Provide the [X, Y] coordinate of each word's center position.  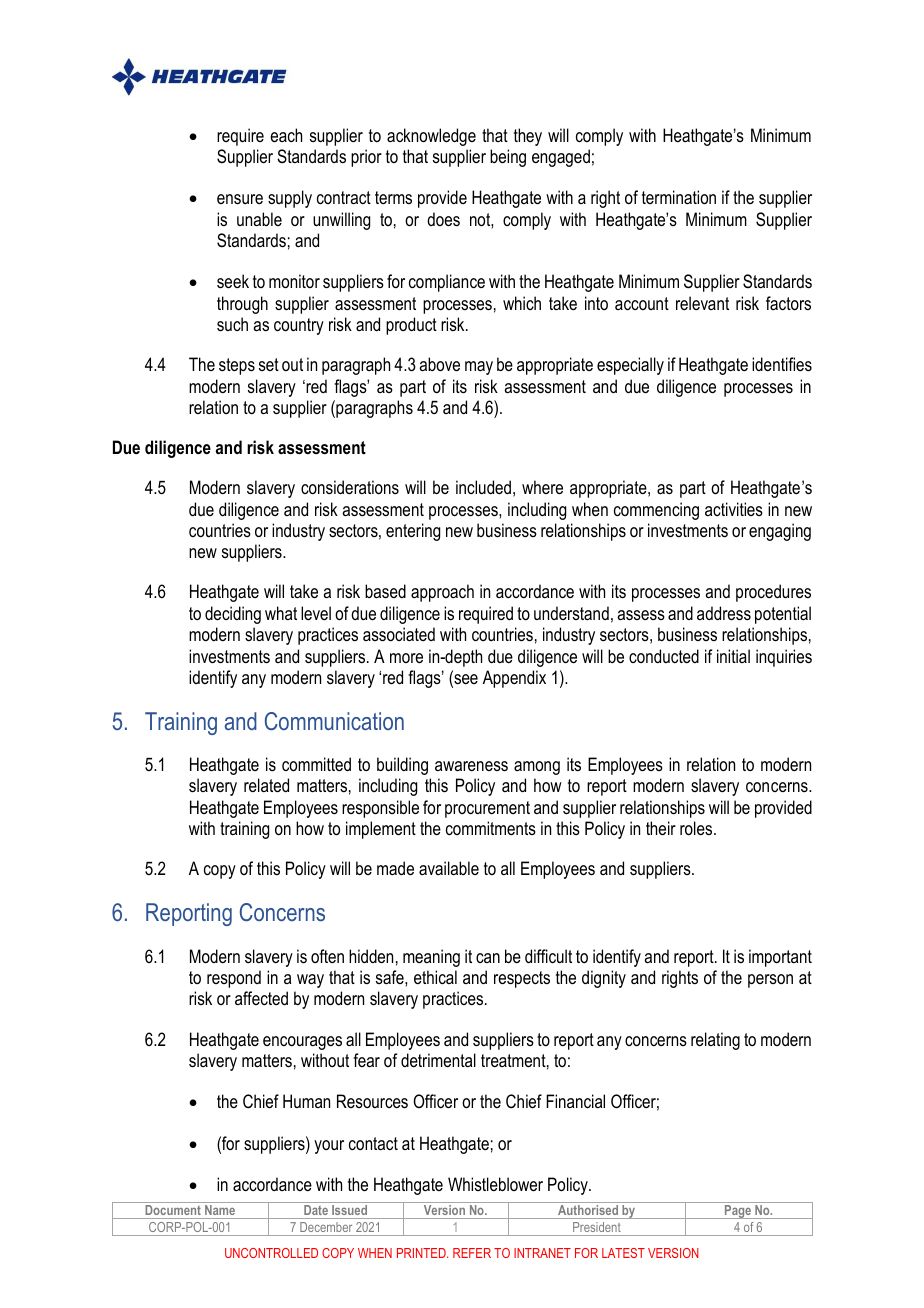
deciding [233, 615]
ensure [240, 199]
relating [715, 1041]
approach [442, 593]
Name [220, 1210]
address [724, 613]
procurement [487, 809]
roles [697, 828]
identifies [782, 364]
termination [679, 197]
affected [261, 998]
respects [522, 979]
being [508, 158]
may [479, 368]
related [266, 785]
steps [237, 366]
